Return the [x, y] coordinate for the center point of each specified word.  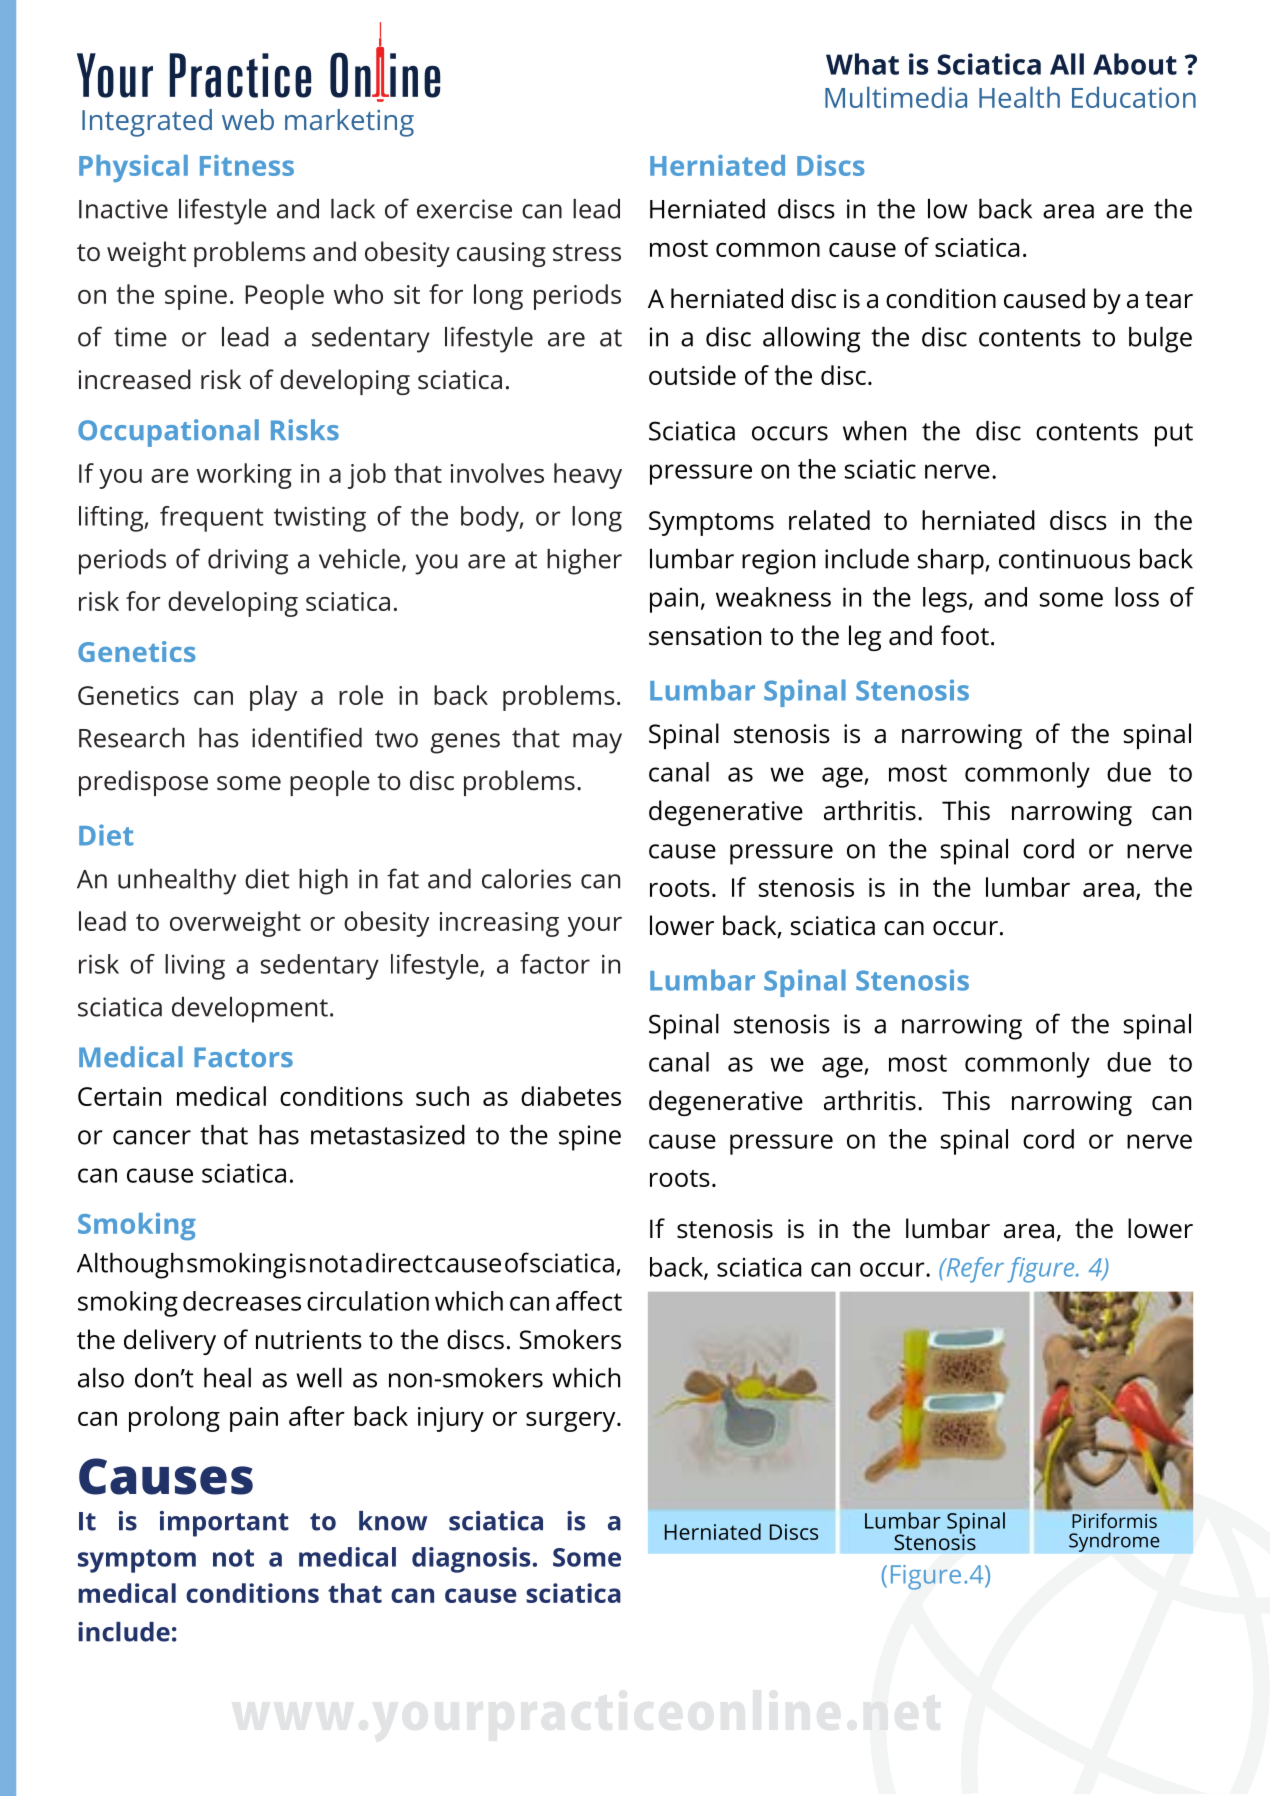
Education [1134, 97]
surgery [572, 1422]
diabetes [571, 1096]
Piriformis [1114, 1520]
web [248, 119]
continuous [1064, 559]
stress [587, 253]
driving [248, 562]
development [250, 1010]
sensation [705, 636]
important [224, 1524]
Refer [974, 1270]
